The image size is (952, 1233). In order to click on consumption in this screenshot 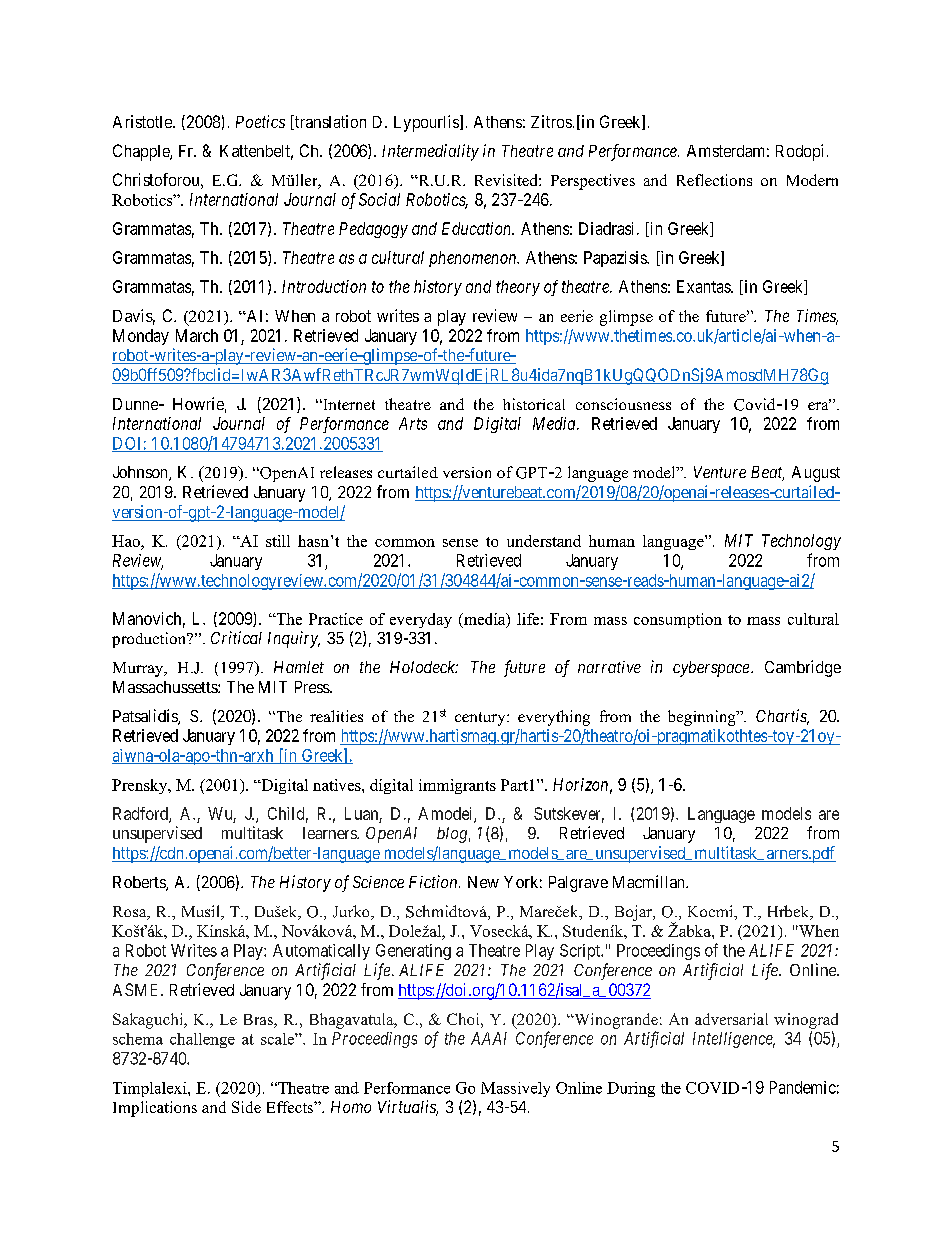, I will do `click(678, 620)`.
